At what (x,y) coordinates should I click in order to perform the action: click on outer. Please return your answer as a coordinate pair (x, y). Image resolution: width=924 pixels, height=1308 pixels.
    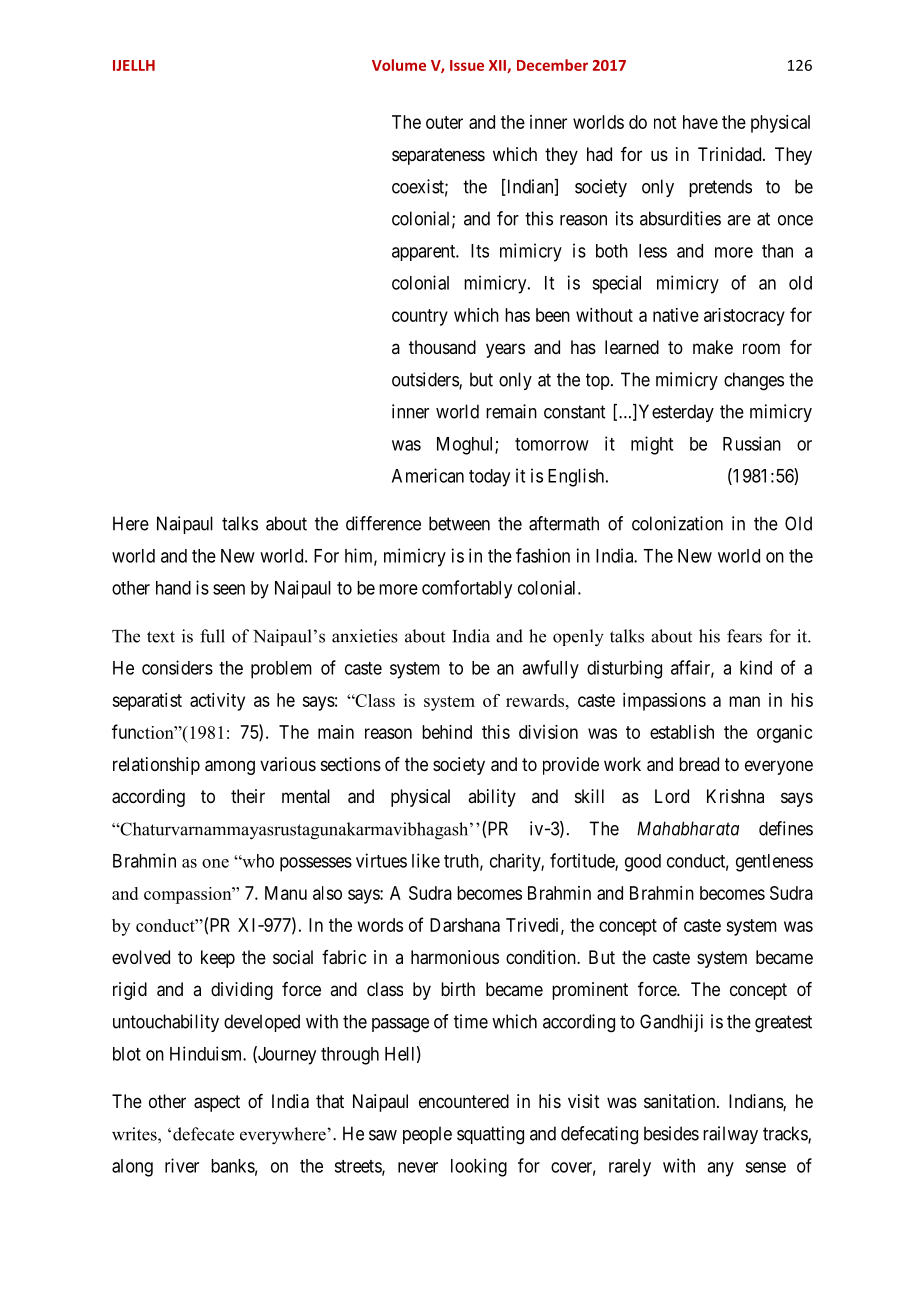
    Looking at the image, I should click on (444, 122).
